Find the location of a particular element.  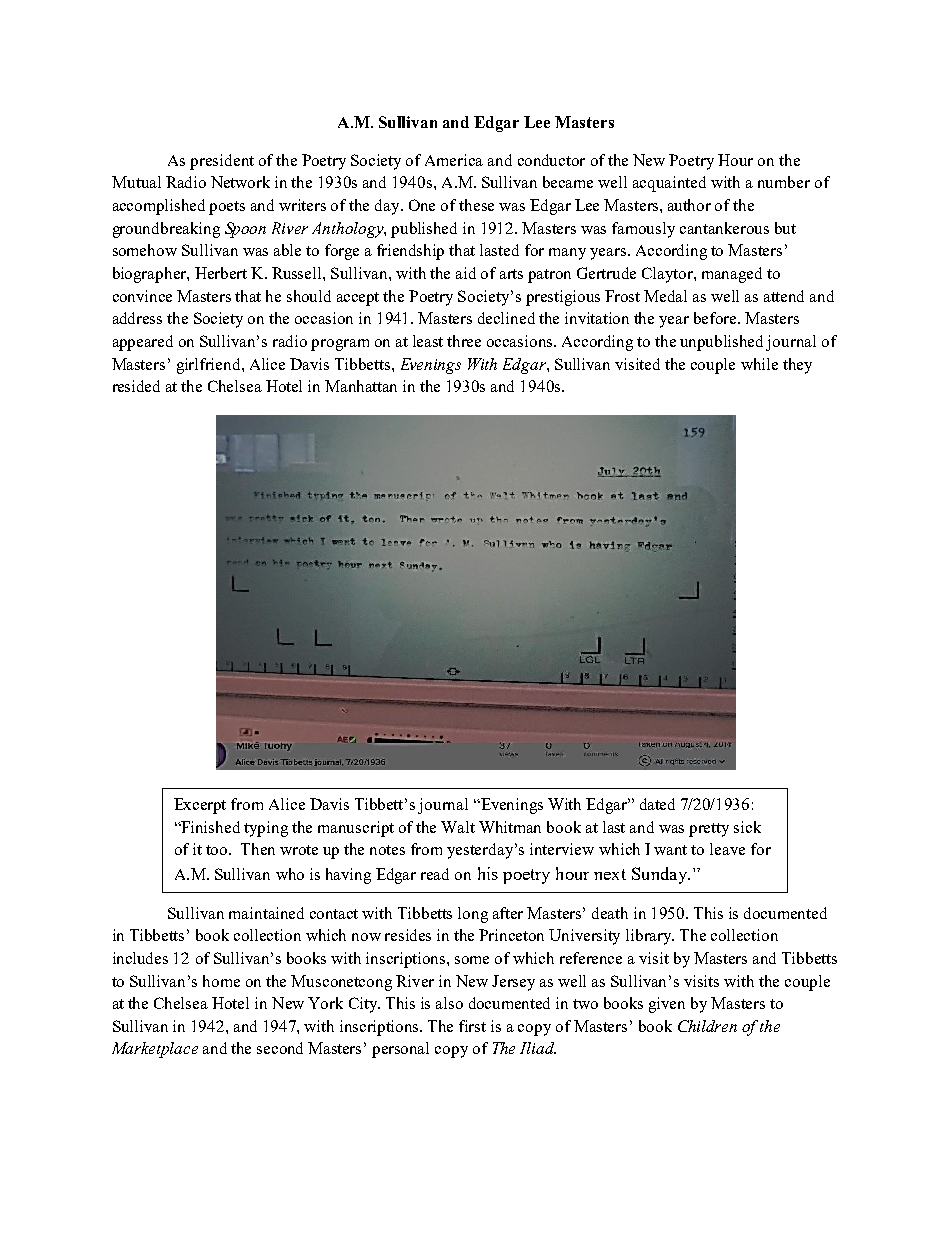

three is located at coordinates (464, 341).
